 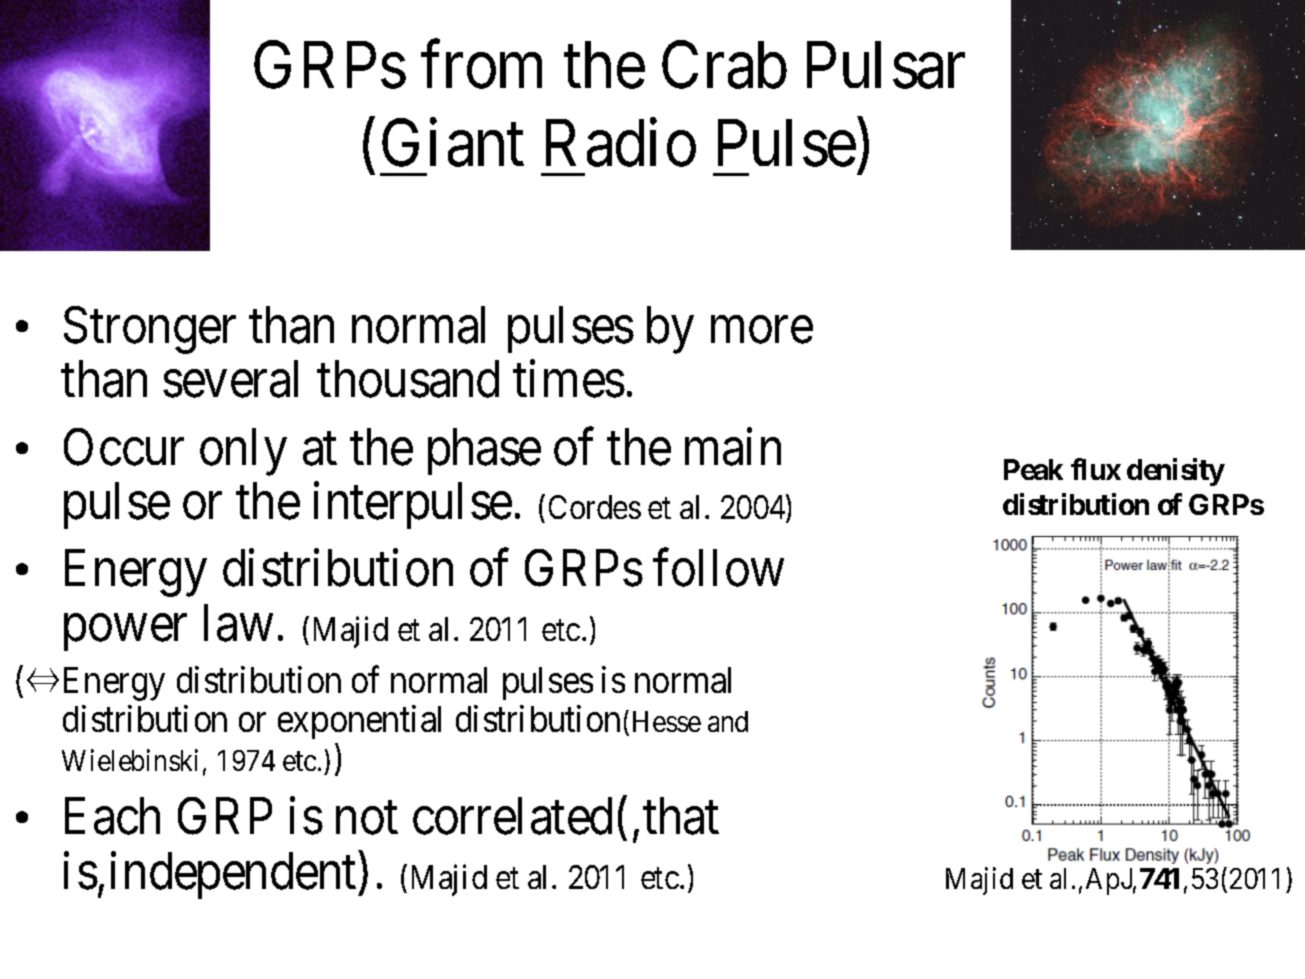 I want to click on flux, so click(x=1096, y=469).
